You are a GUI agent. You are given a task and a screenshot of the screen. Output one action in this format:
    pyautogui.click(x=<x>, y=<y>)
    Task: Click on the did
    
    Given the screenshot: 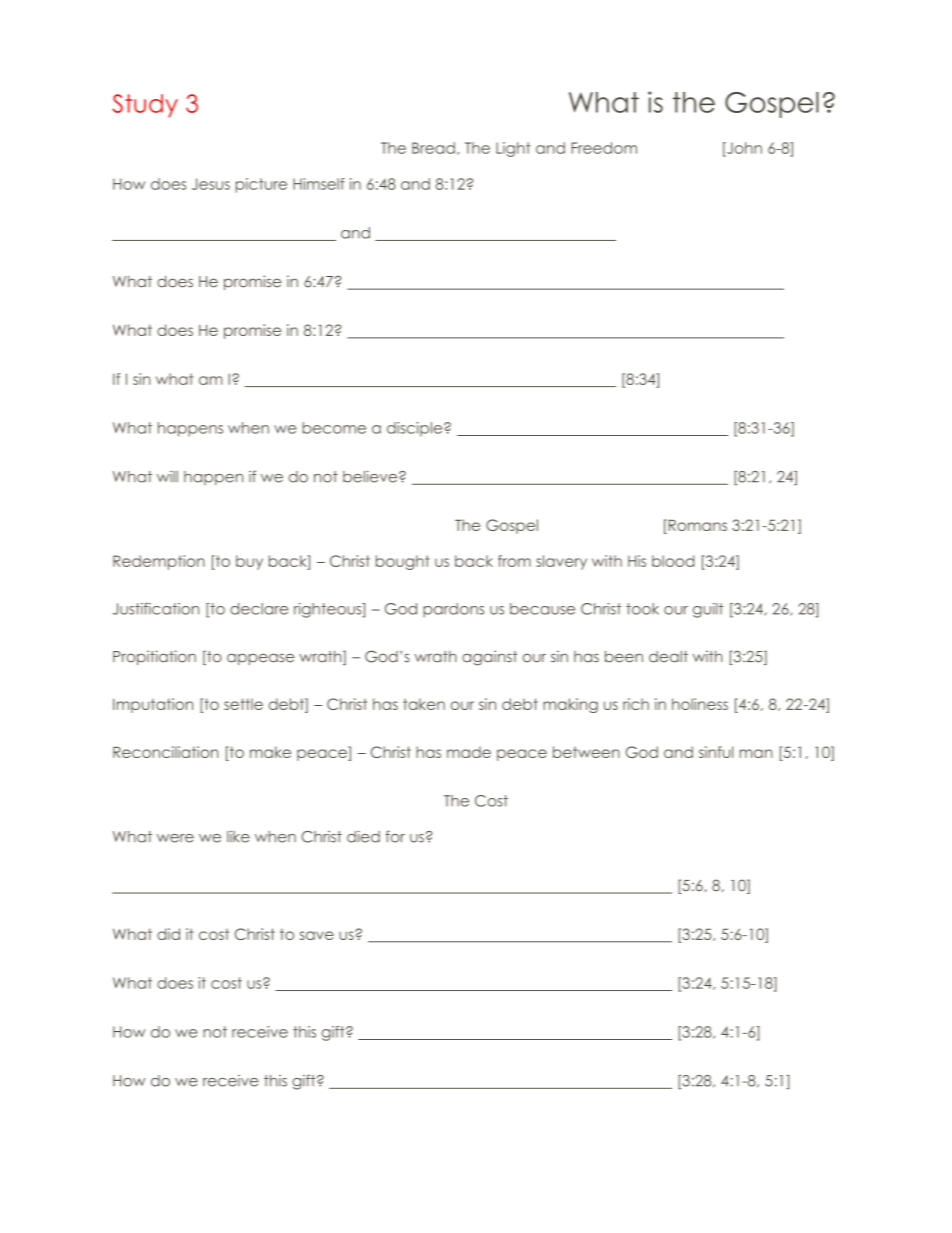 What is the action you would take?
    pyautogui.click(x=168, y=934)
